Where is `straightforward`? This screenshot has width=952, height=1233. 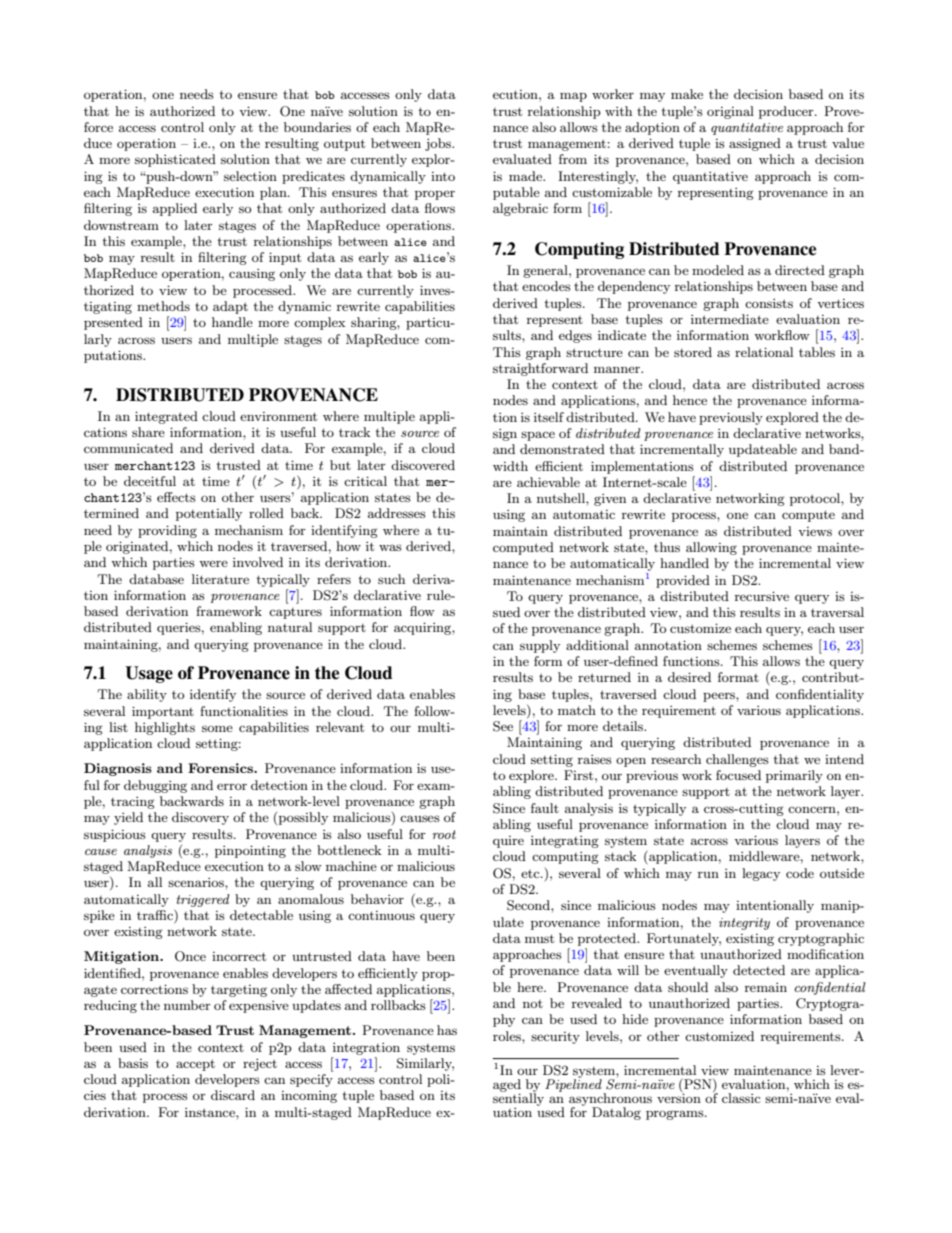
straightforward is located at coordinates (540, 369).
